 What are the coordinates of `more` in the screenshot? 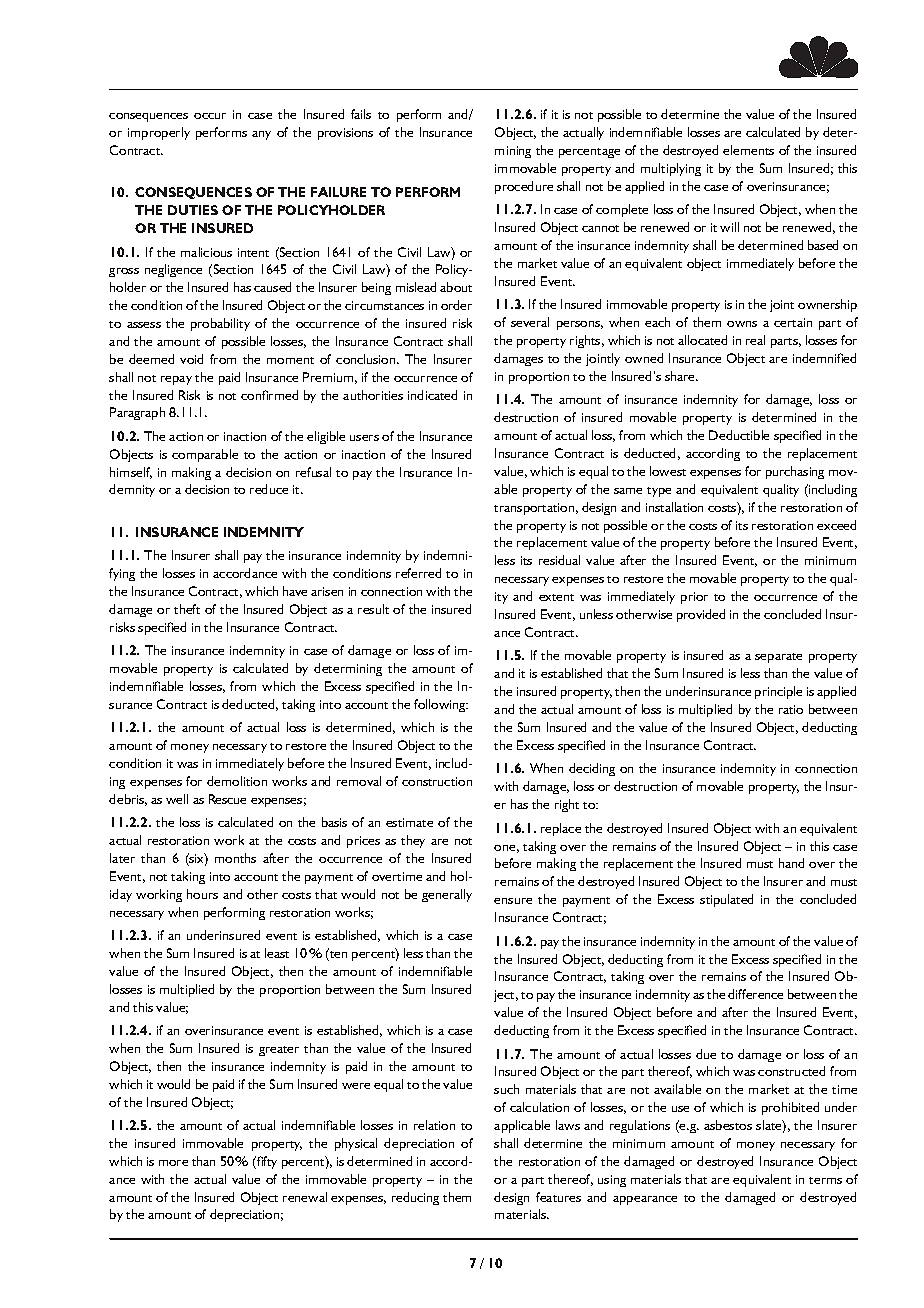 It's located at (173, 1163).
